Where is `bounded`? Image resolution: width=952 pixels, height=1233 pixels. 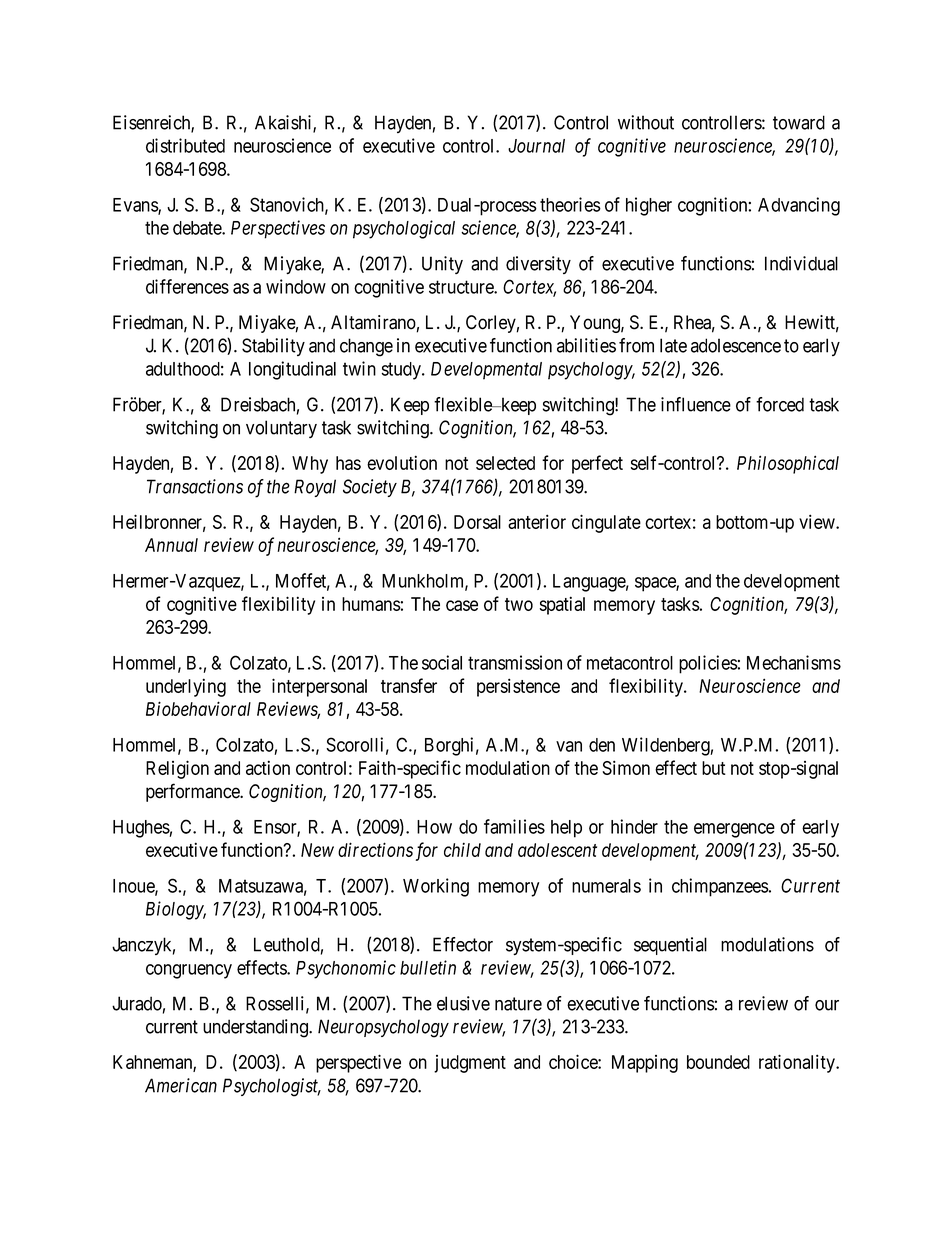
bounded is located at coordinates (718, 1062).
